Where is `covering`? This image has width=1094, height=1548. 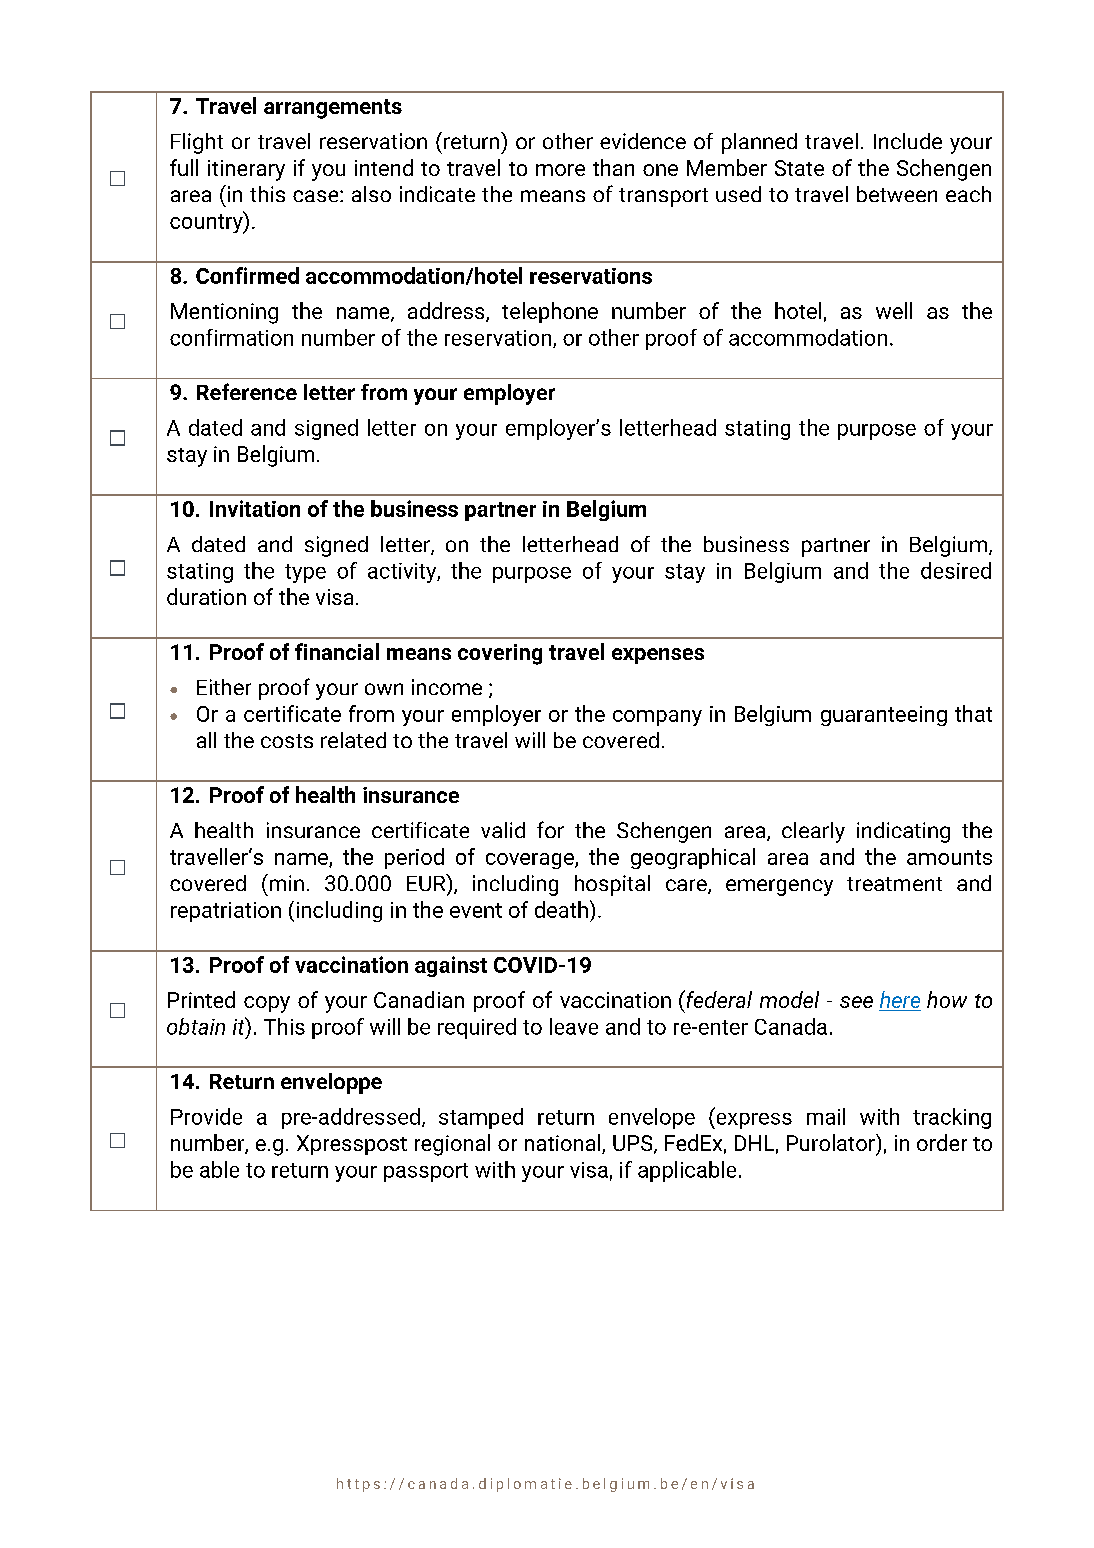
covering is located at coordinates (500, 654).
